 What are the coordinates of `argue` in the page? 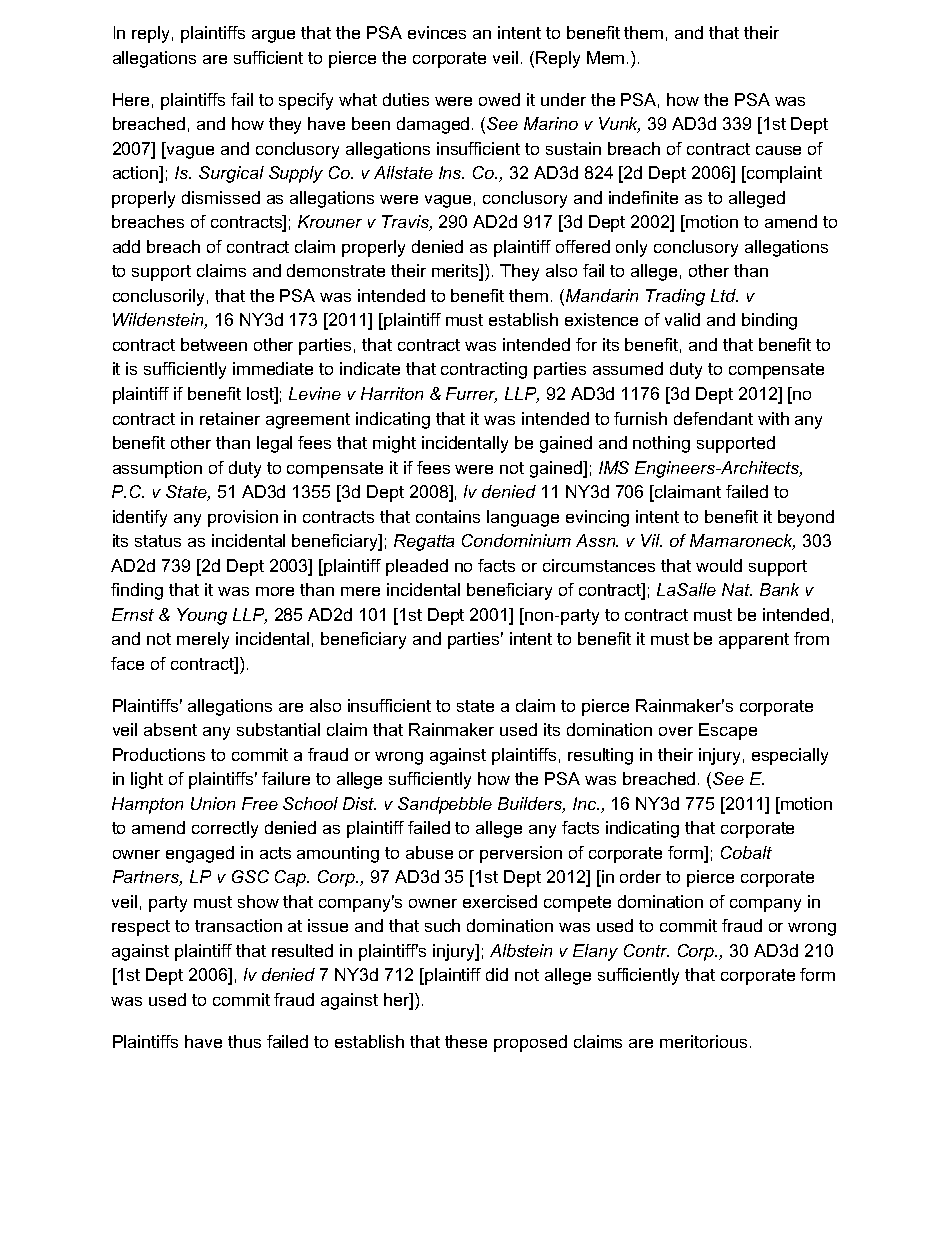 It's located at (273, 36).
